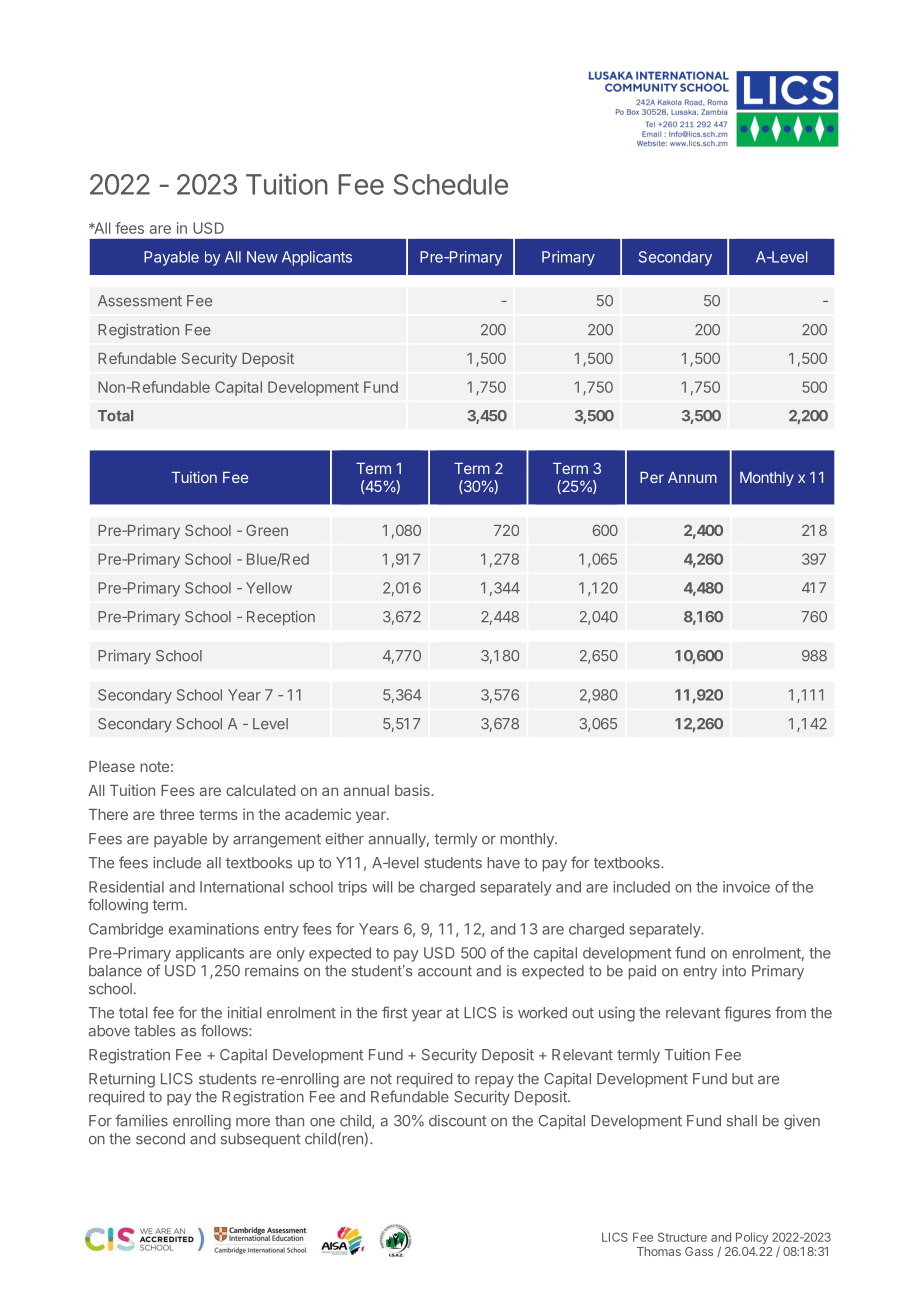 Image resolution: width=924 pixels, height=1308 pixels. Describe the element at coordinates (451, 184) in the document. I see `Schedule` at that location.
